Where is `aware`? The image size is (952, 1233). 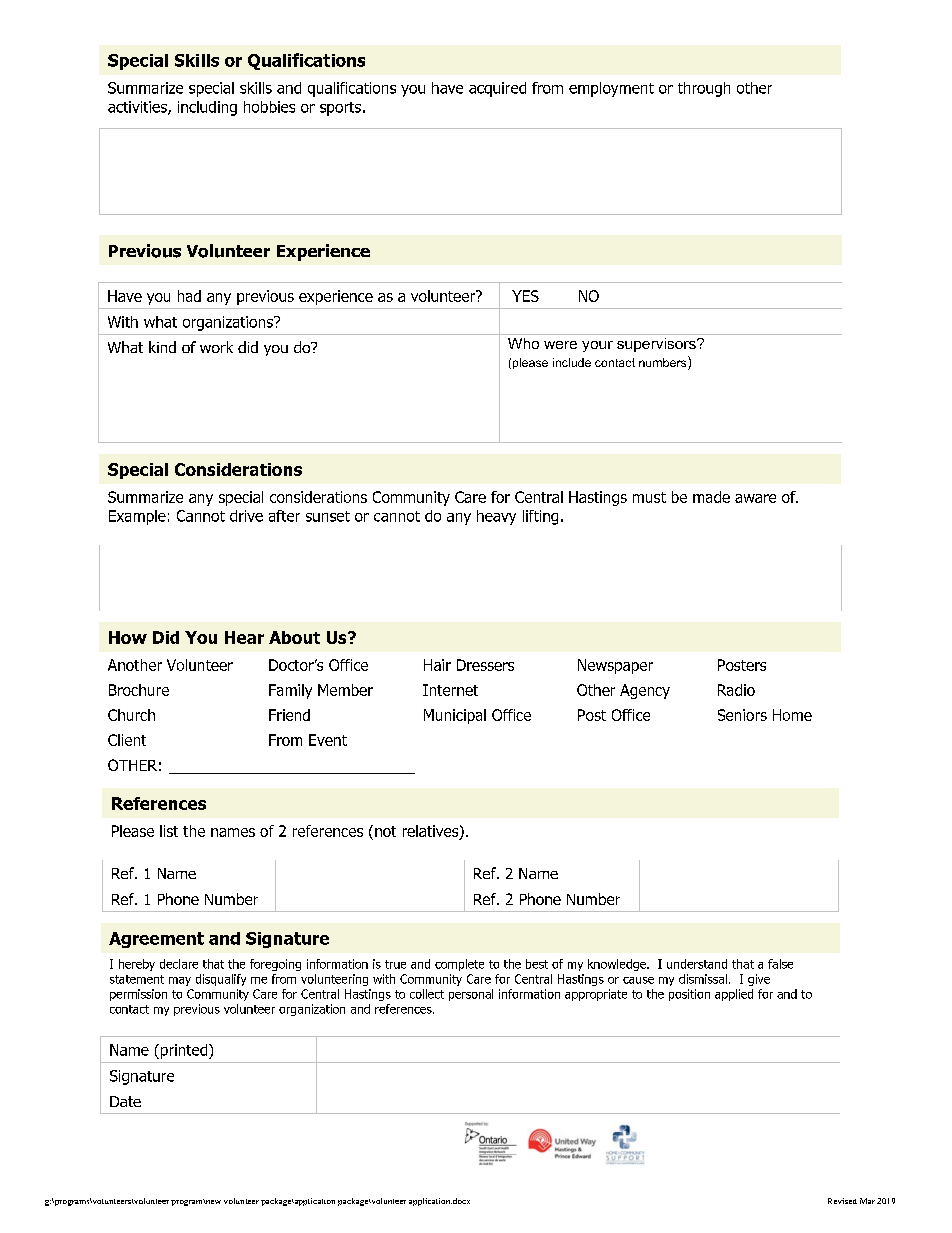 aware is located at coordinates (755, 498).
